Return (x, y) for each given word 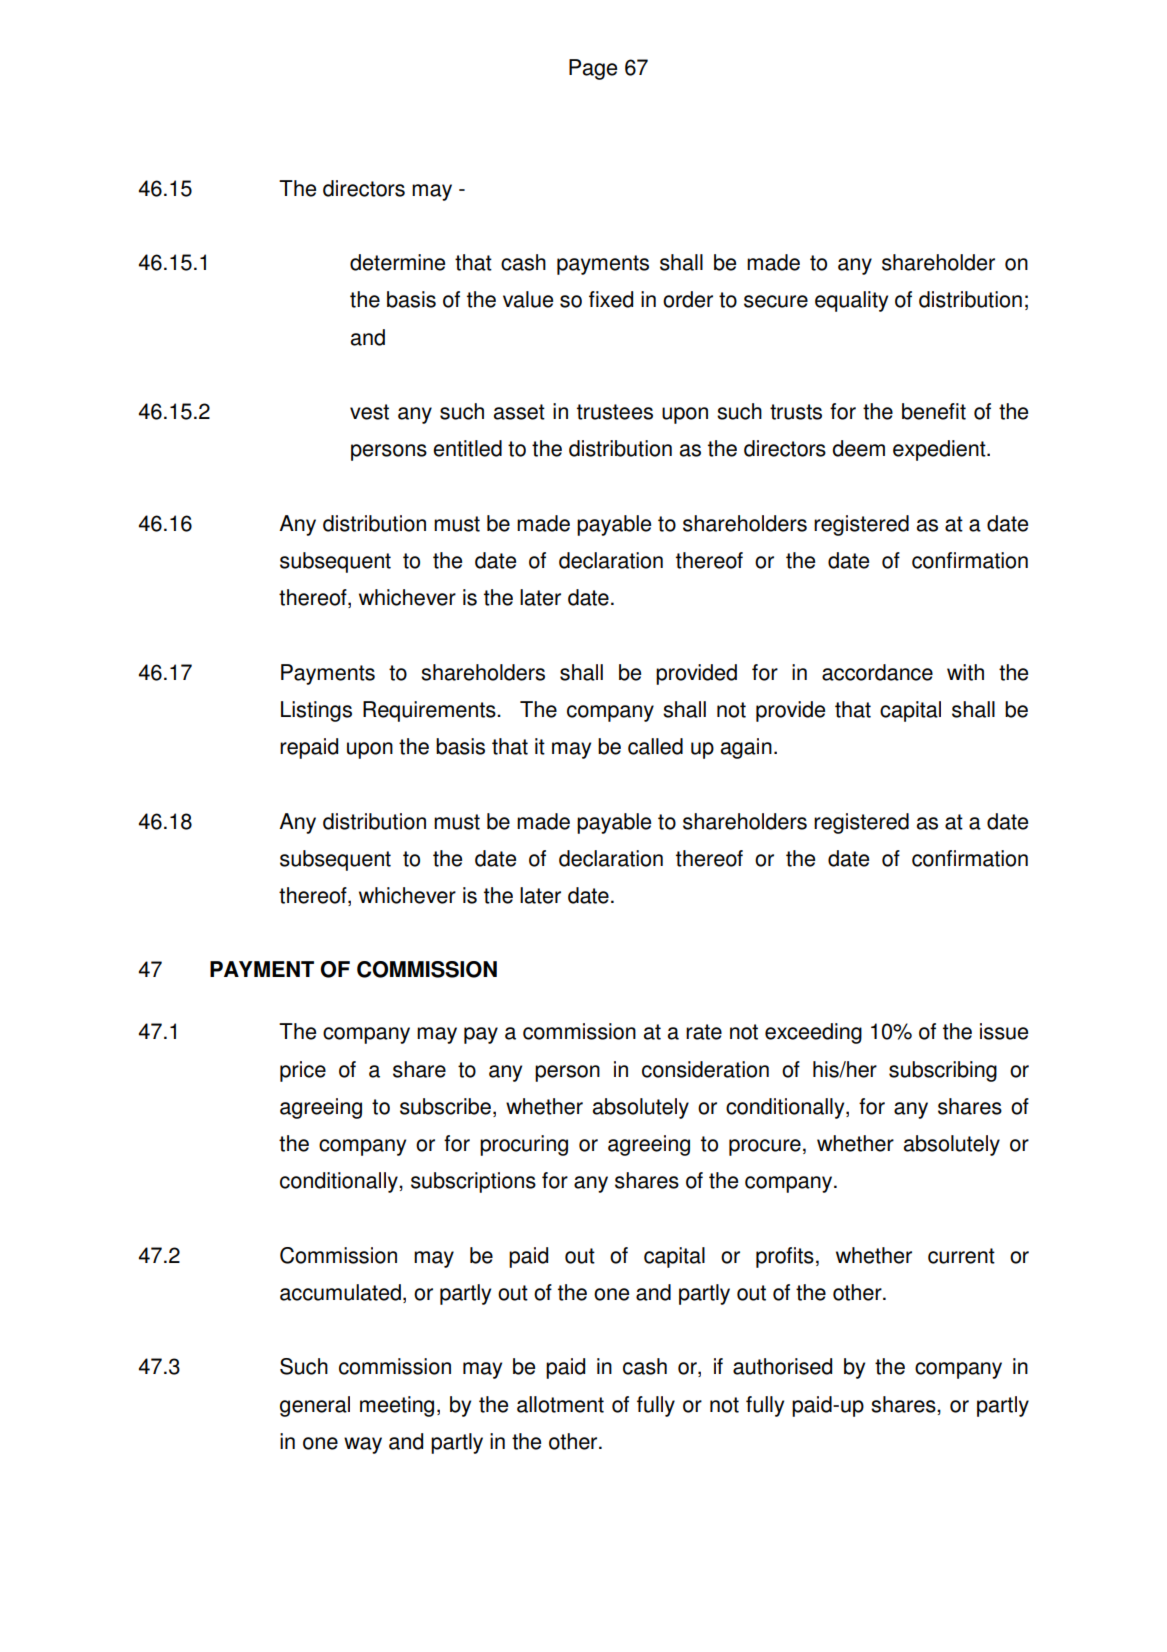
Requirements (430, 711)
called (655, 746)
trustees (615, 412)
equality (851, 301)
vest (369, 412)
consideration (705, 1069)
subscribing (943, 1071)
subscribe (445, 1106)
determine (397, 262)
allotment (560, 1404)
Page (593, 69)
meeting (397, 1406)
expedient (940, 450)
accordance (877, 672)
